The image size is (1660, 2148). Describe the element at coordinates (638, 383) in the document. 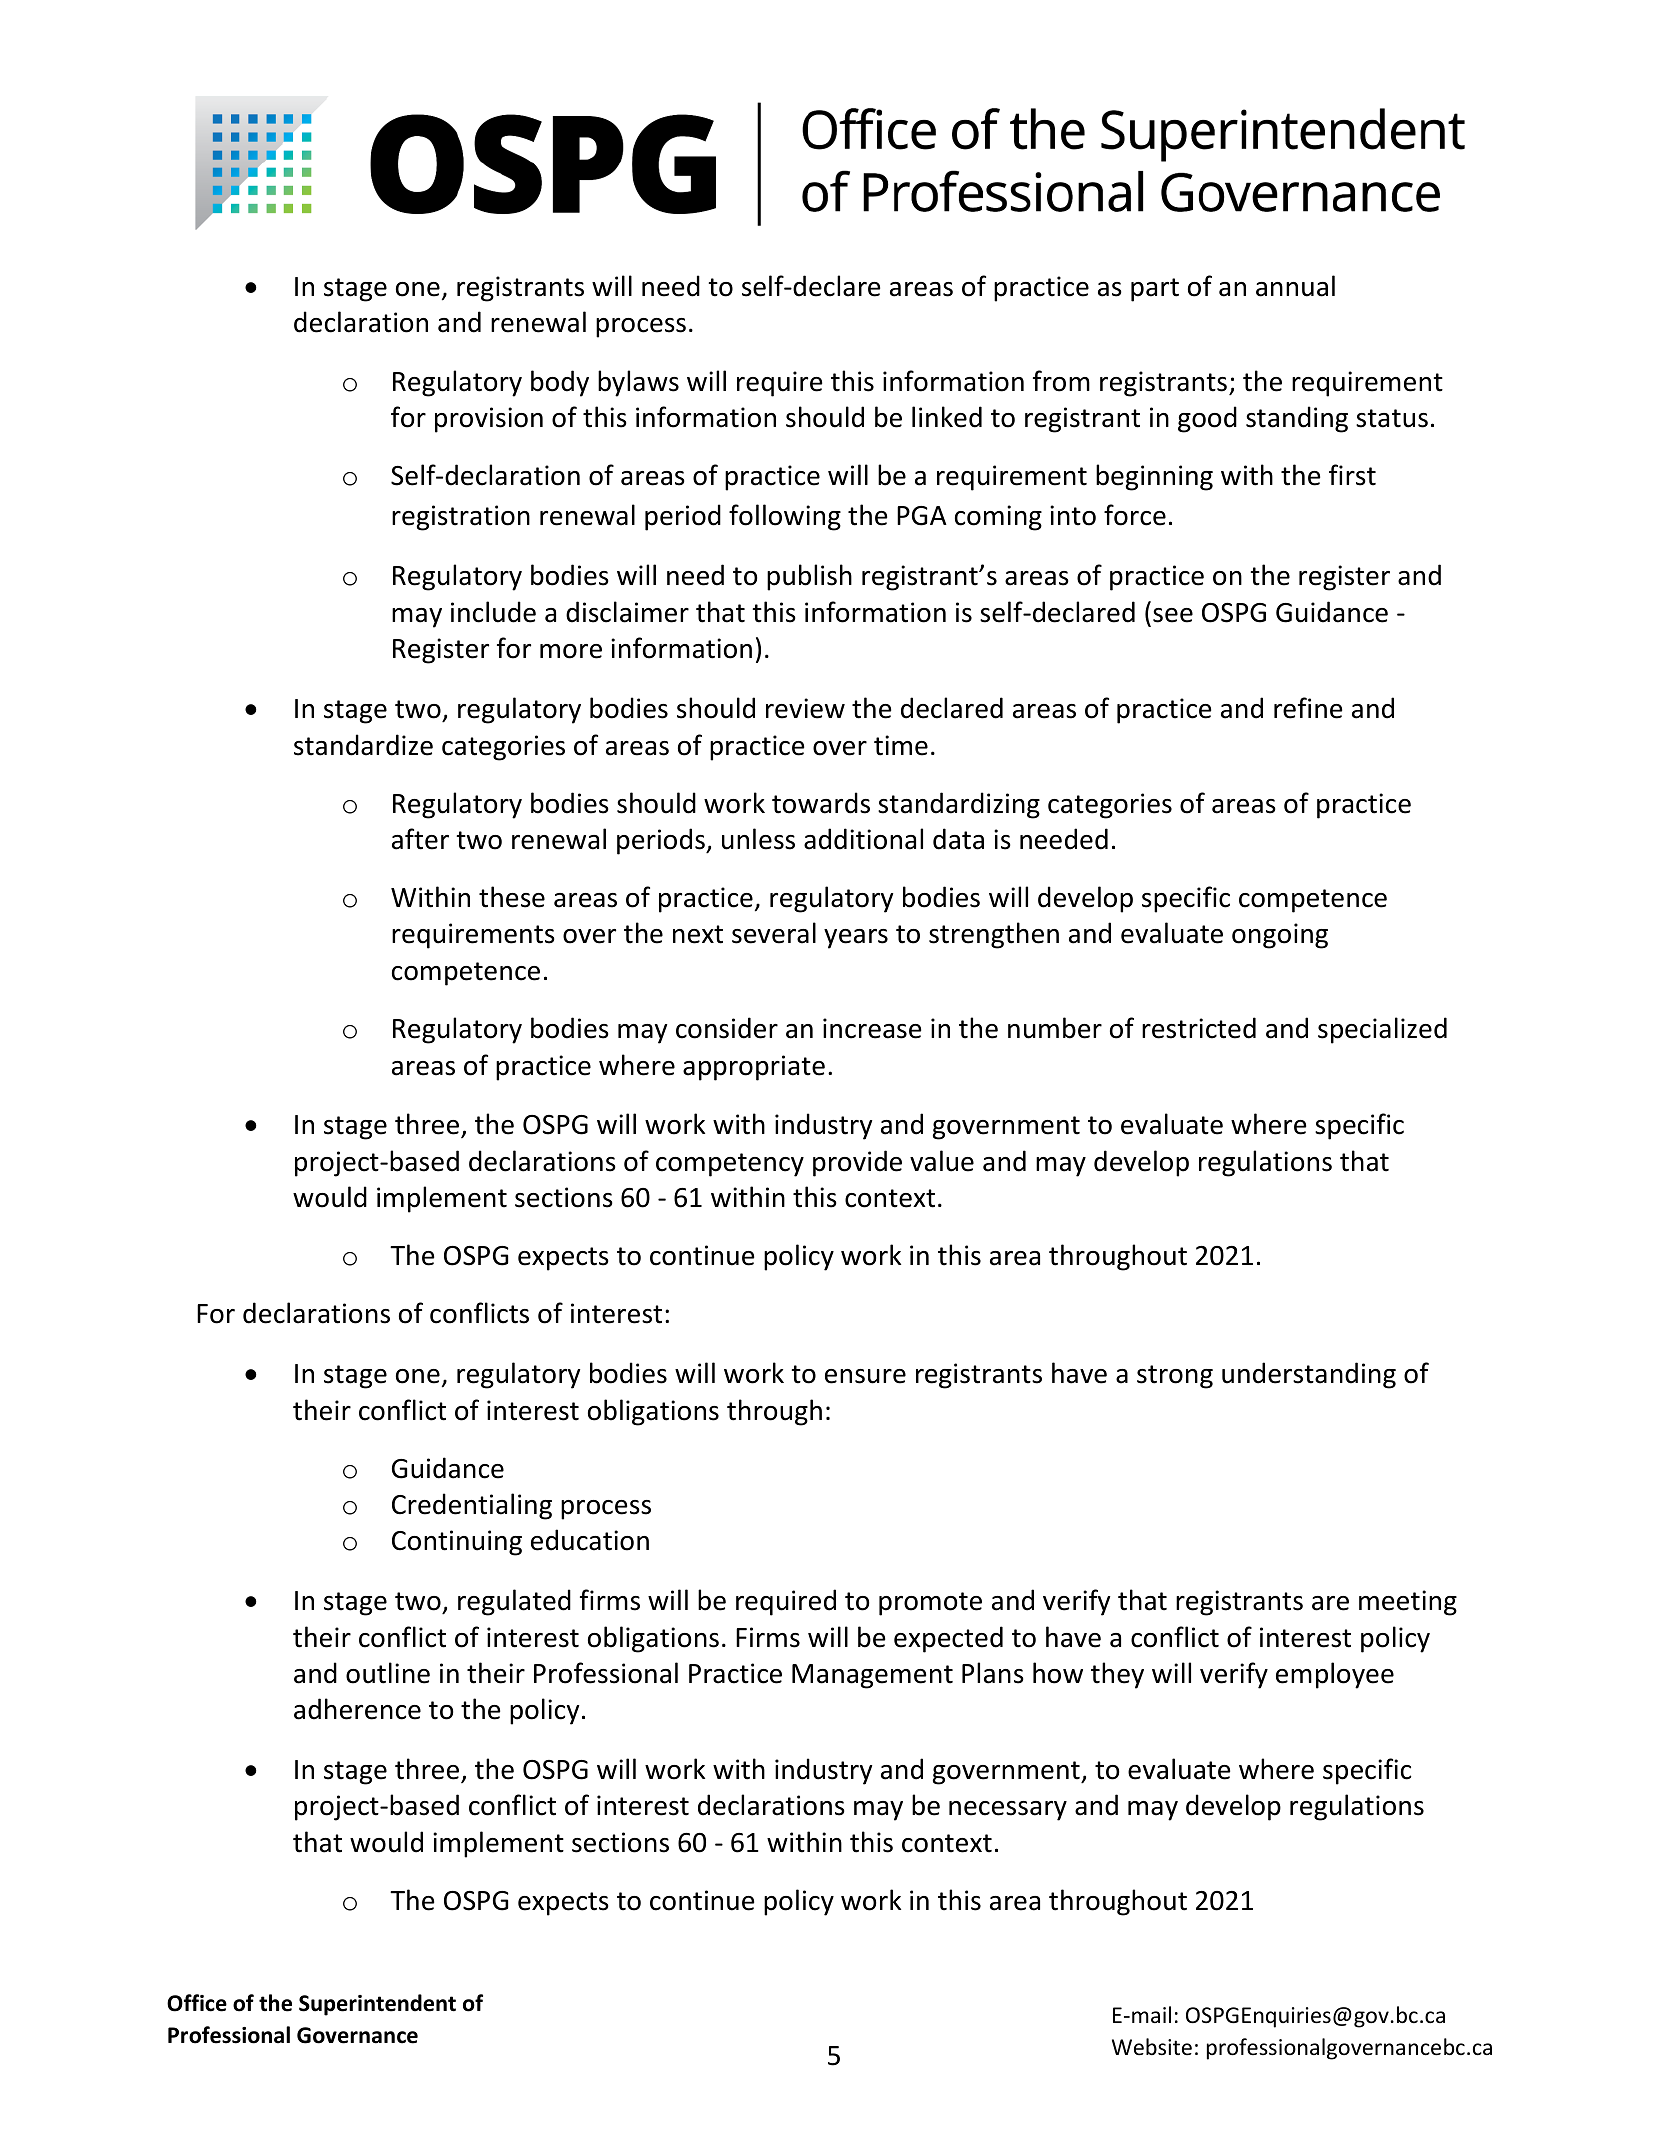

I see `bylaws` at that location.
